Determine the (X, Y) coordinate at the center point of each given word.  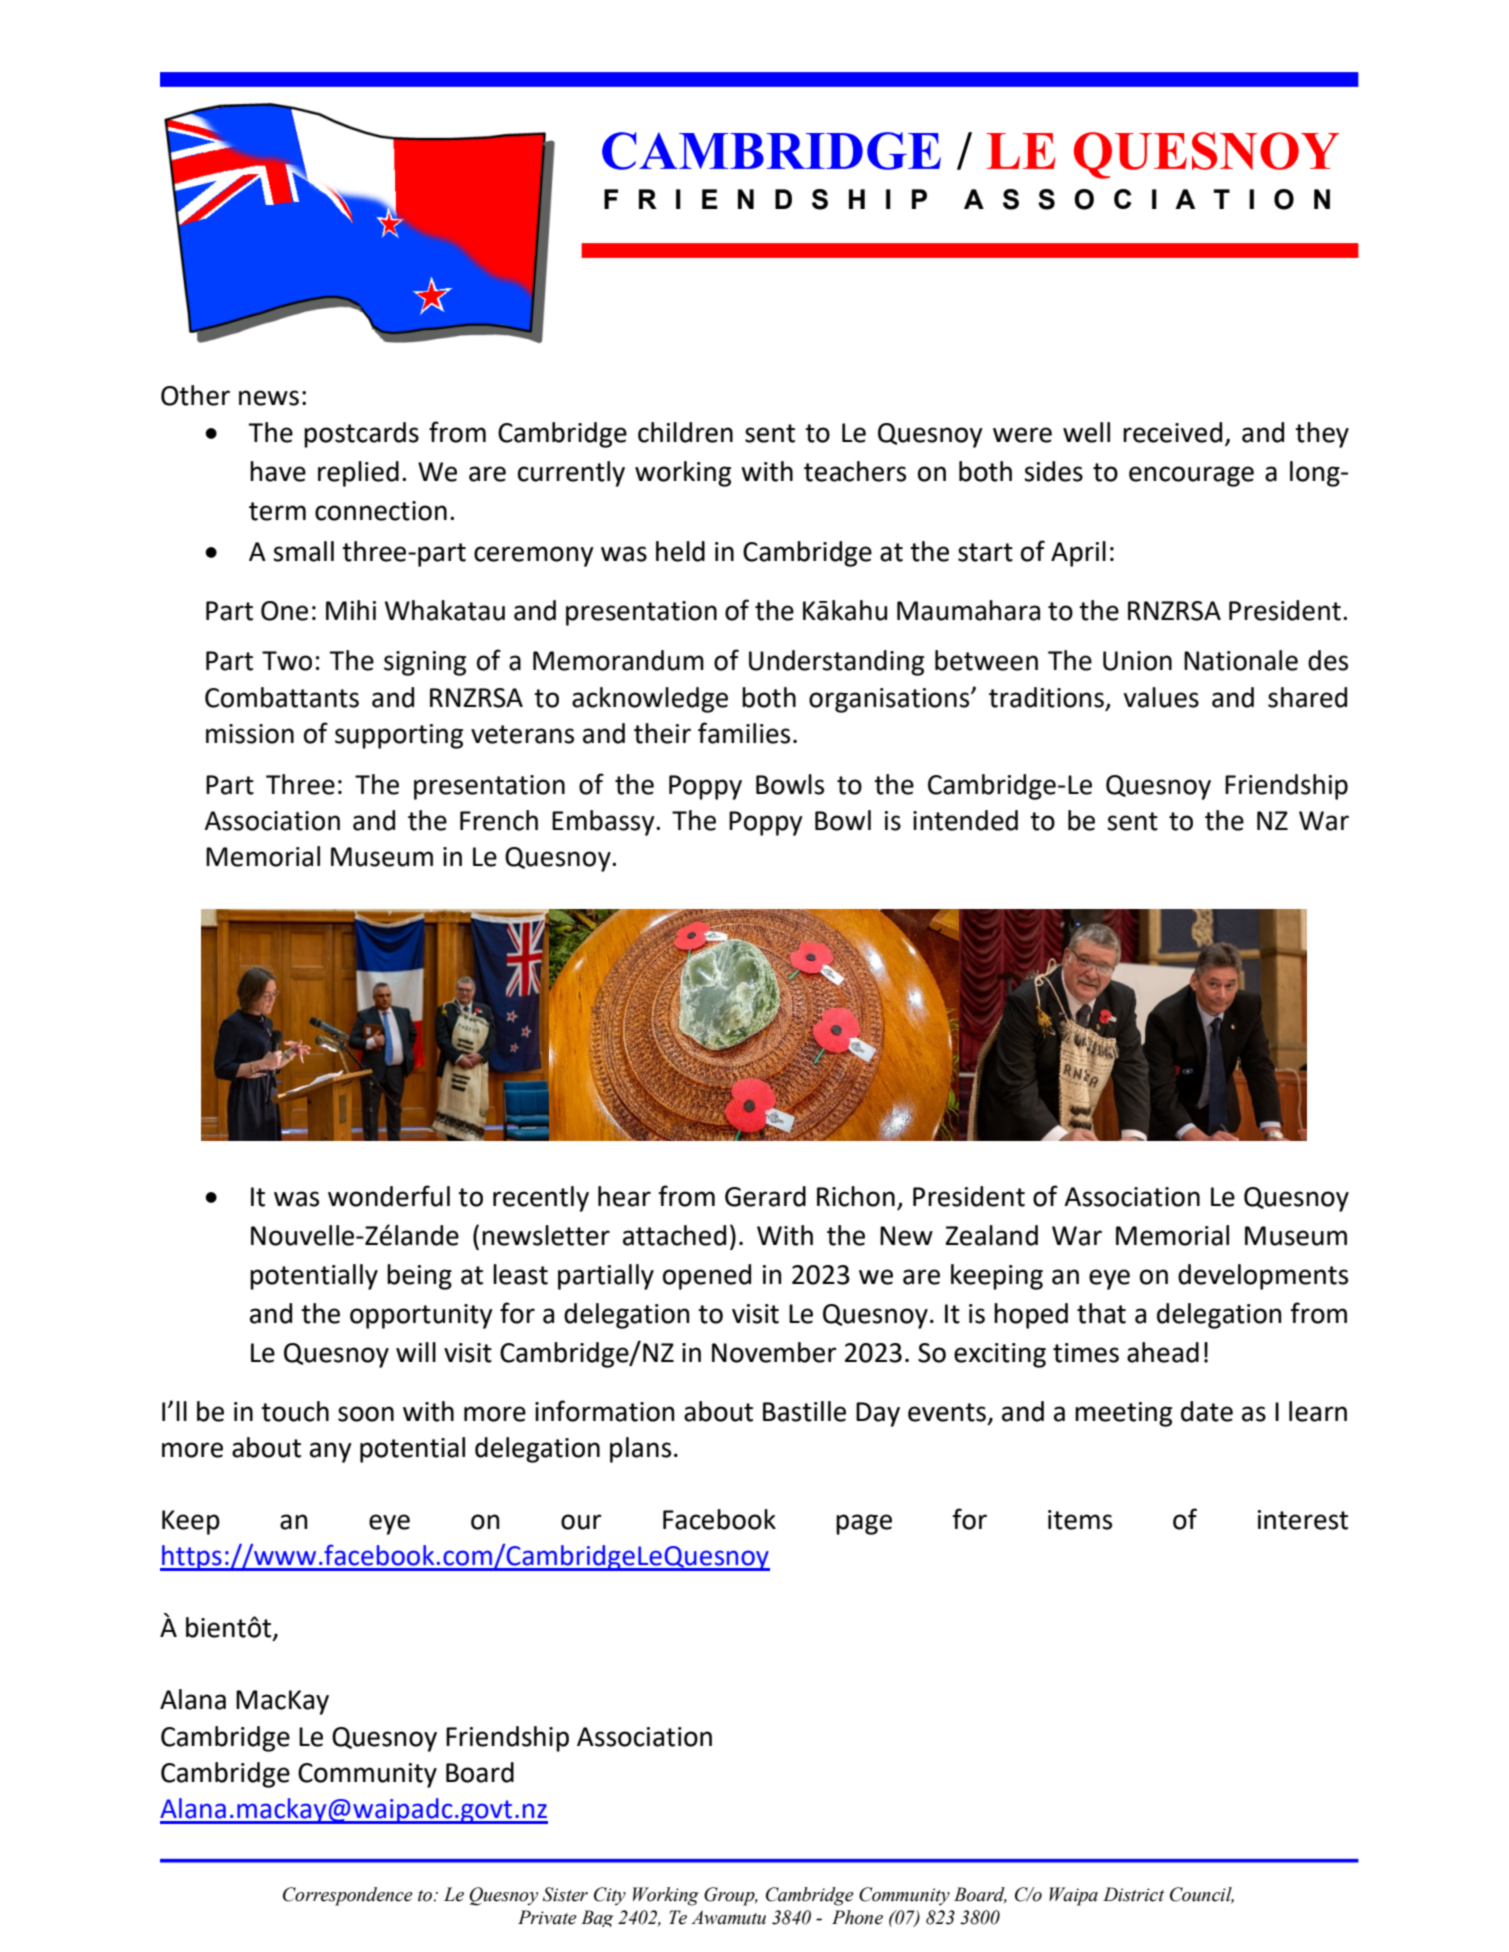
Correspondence (348, 1896)
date (1207, 1411)
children (685, 432)
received (1172, 432)
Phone (857, 1917)
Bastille (804, 1411)
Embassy (604, 823)
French (499, 820)
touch (295, 1411)
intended (965, 820)
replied (358, 474)
